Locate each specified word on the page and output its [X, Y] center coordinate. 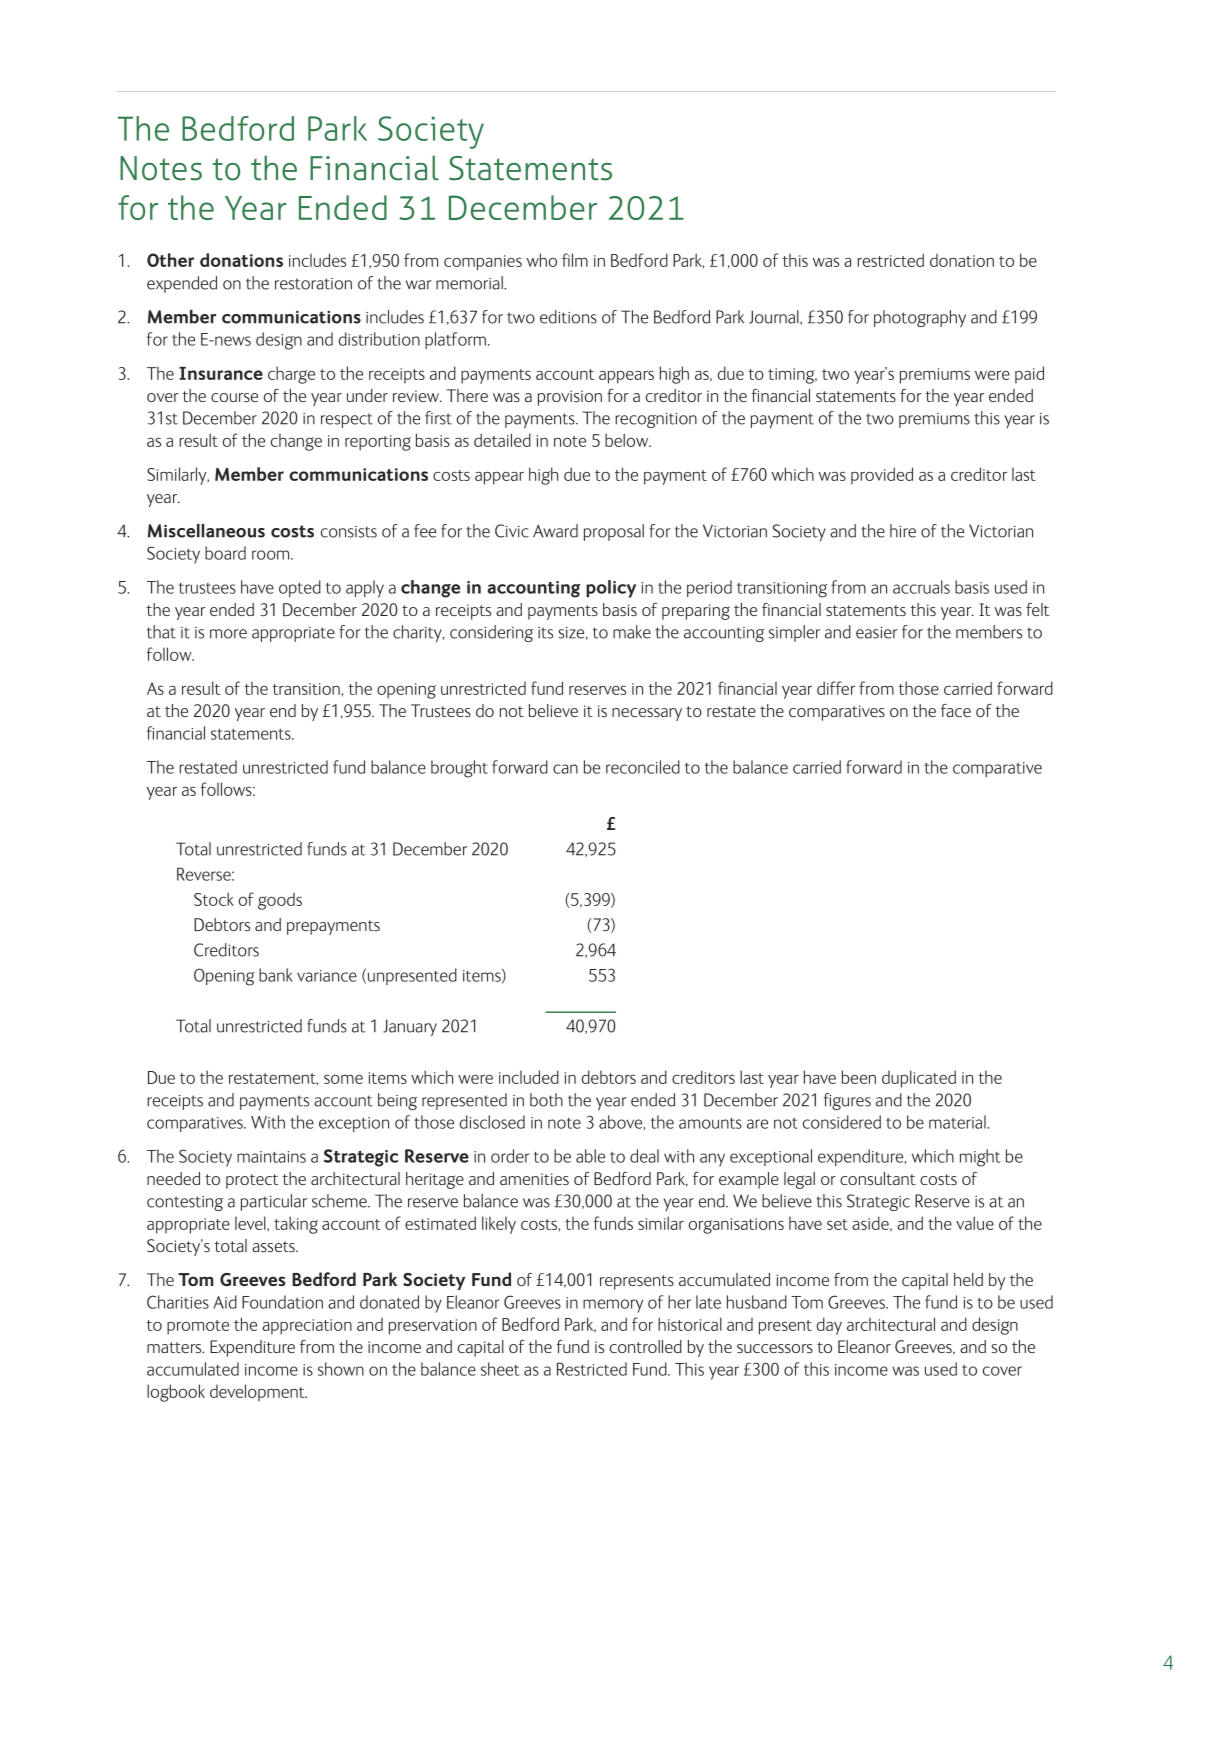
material [958, 1122]
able [590, 1156]
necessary [647, 714]
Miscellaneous [206, 531]
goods [280, 901]
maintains [271, 1157]
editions [568, 317]
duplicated [919, 1079]
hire [903, 531]
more [228, 634]
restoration [313, 284]
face [956, 710]
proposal [614, 532]
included [529, 1077]
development [258, 1393]
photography [920, 318]
